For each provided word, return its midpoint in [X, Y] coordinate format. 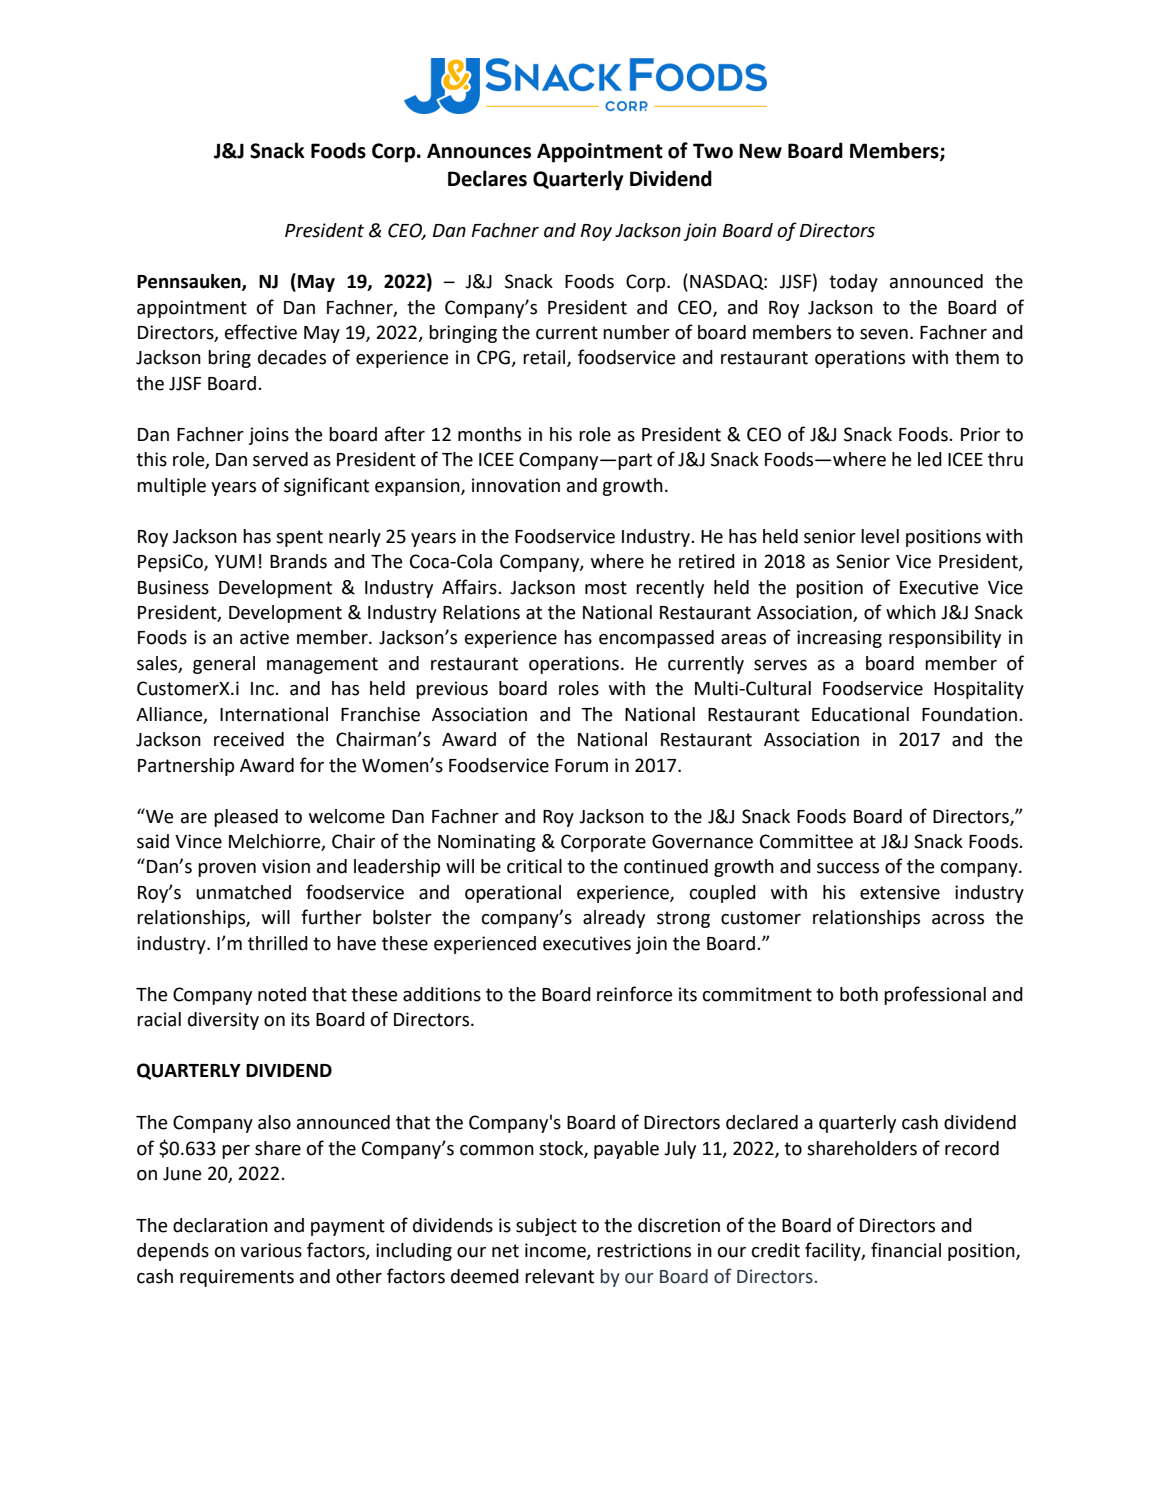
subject [546, 1227]
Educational [860, 714]
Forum [581, 766]
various [271, 1250]
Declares [487, 178]
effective [261, 332]
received [249, 739]
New [760, 151]
